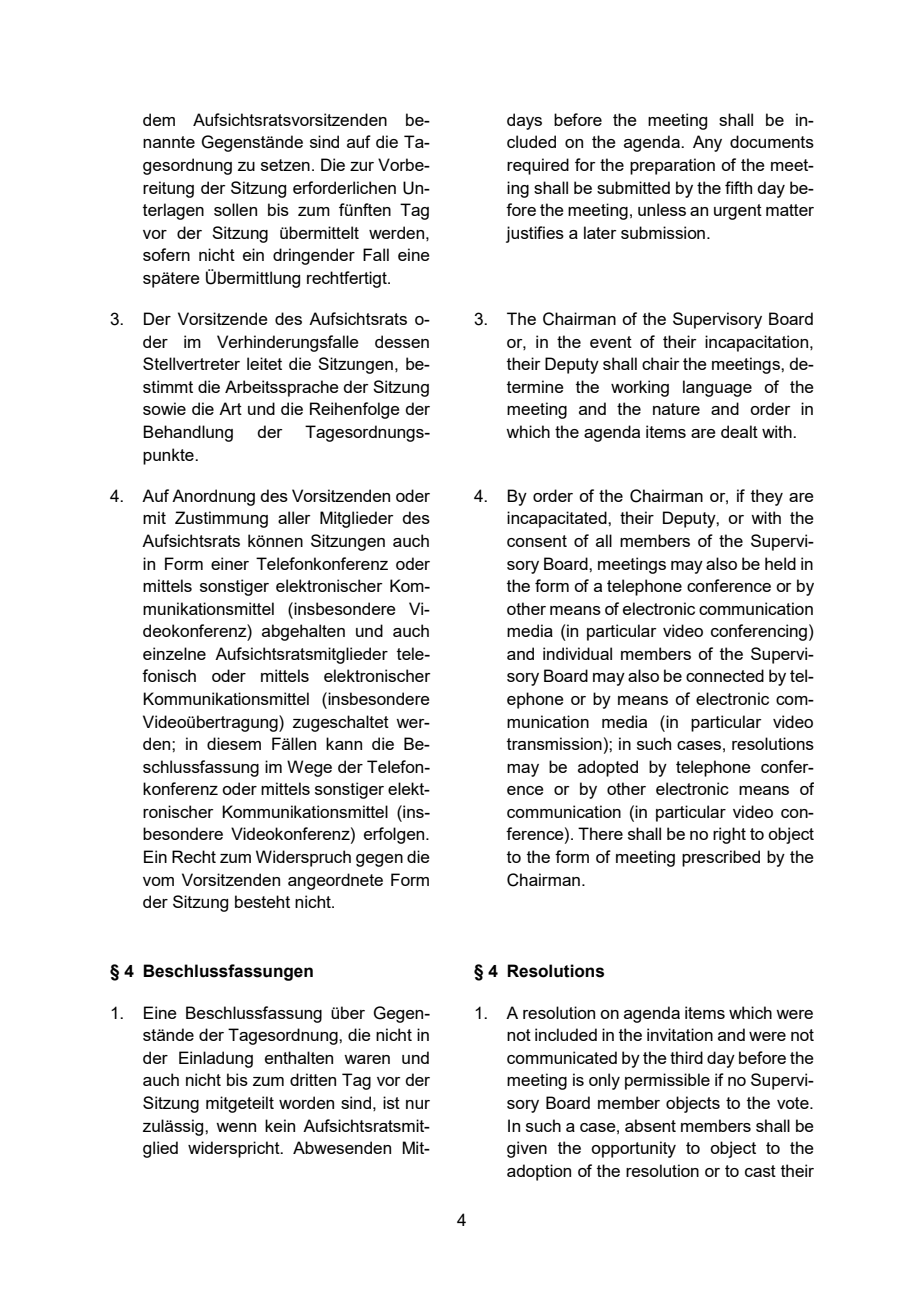  I want to click on Stellvertreter, so click(191, 363).
